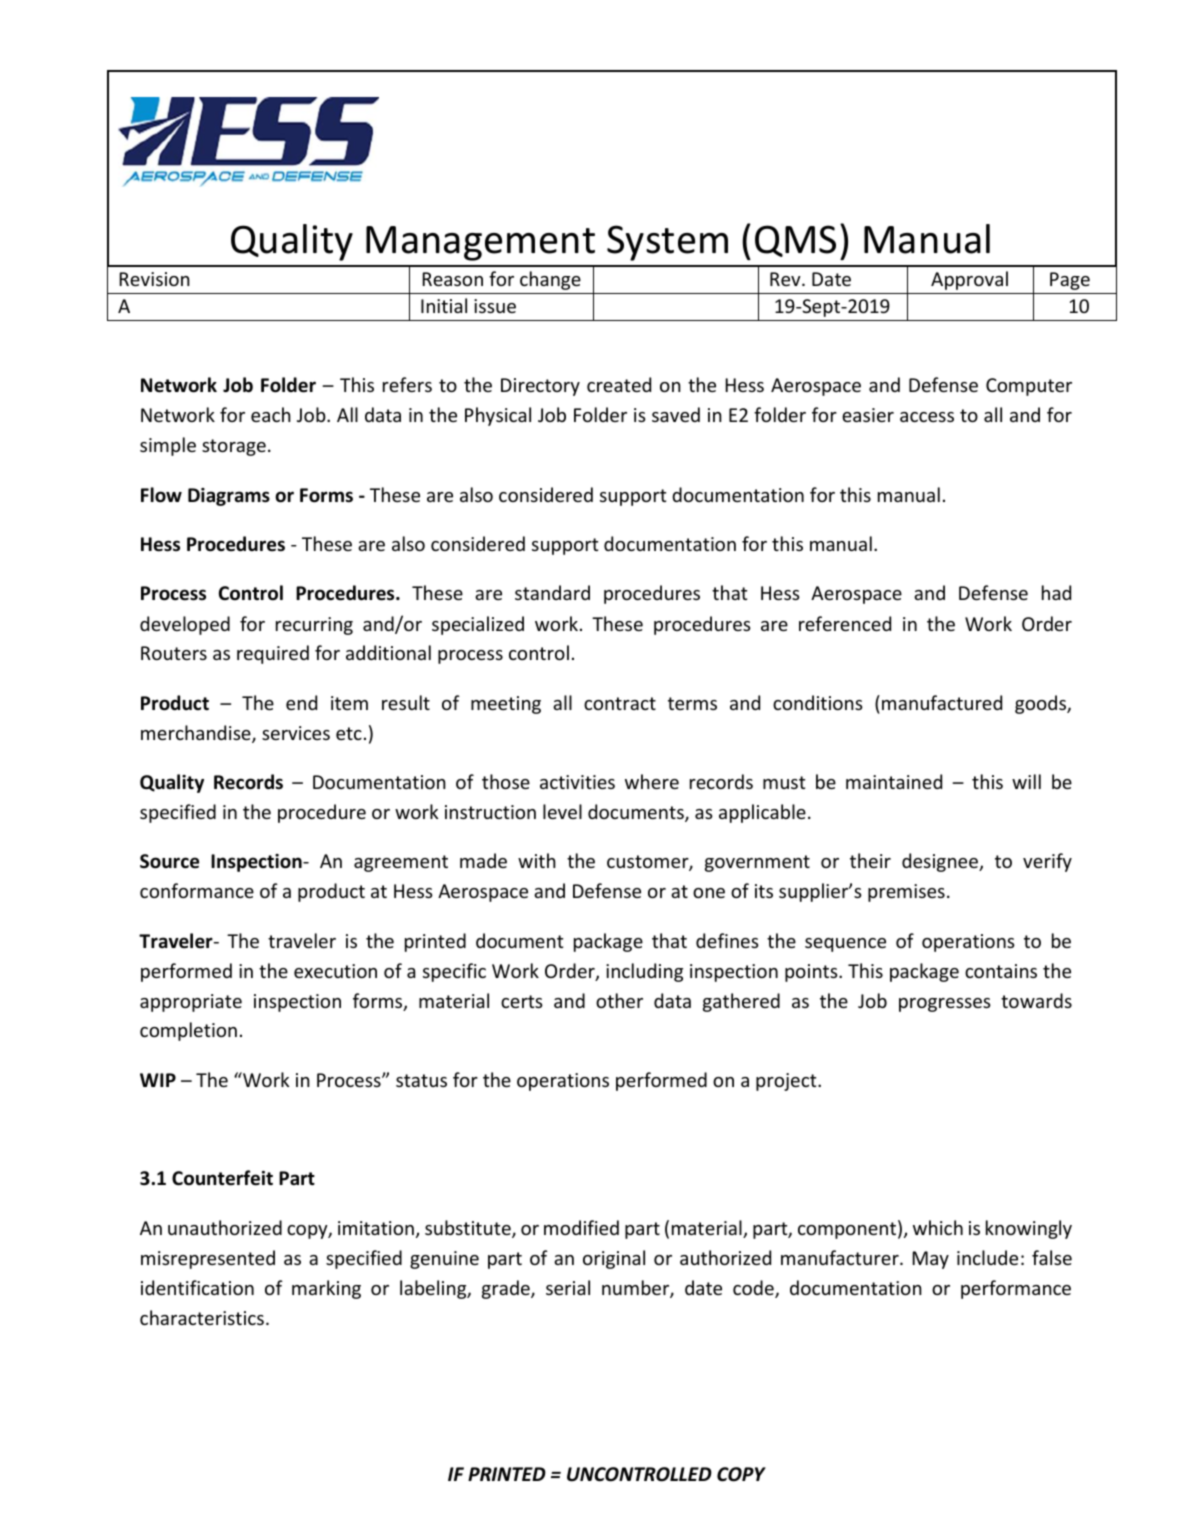 This screenshot has height=1536, width=1187. Describe the element at coordinates (550, 280) in the screenshot. I see `change` at that location.
